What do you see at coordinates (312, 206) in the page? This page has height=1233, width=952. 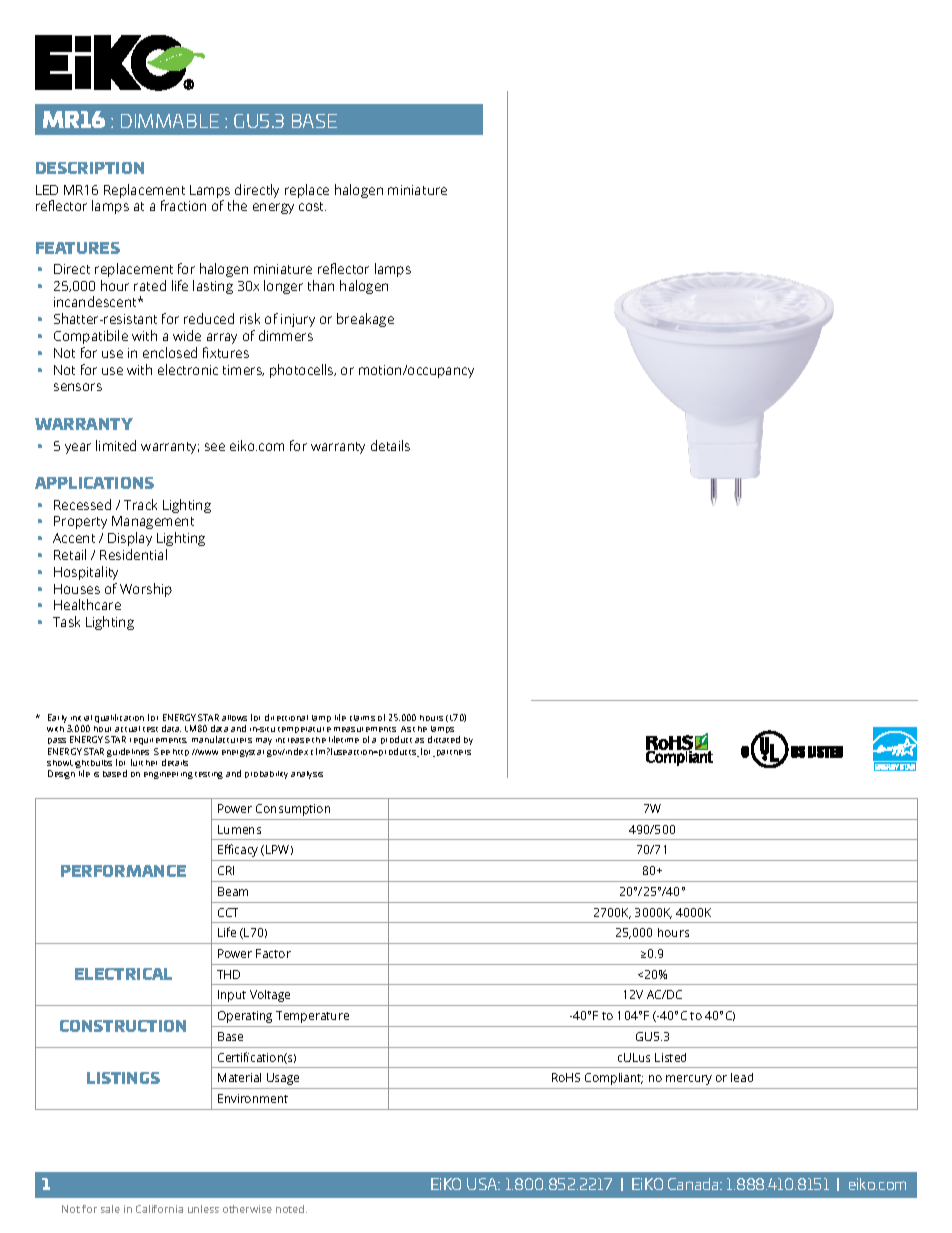 I see `cost` at bounding box center [312, 206].
